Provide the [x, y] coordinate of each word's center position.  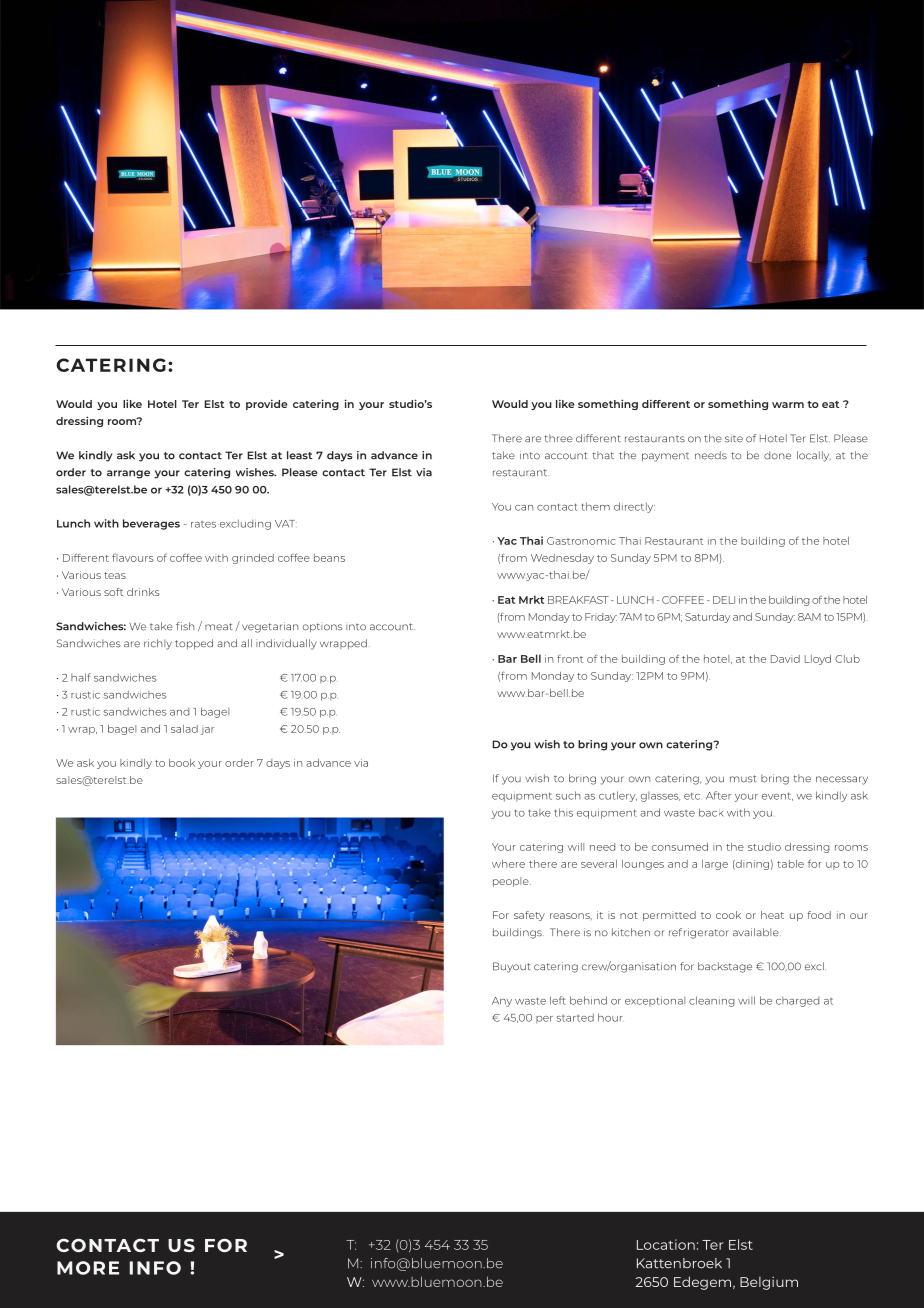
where [508, 864]
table [790, 864]
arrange [128, 474]
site [734, 438]
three [558, 438]
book [182, 763]
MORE [88, 1268]
